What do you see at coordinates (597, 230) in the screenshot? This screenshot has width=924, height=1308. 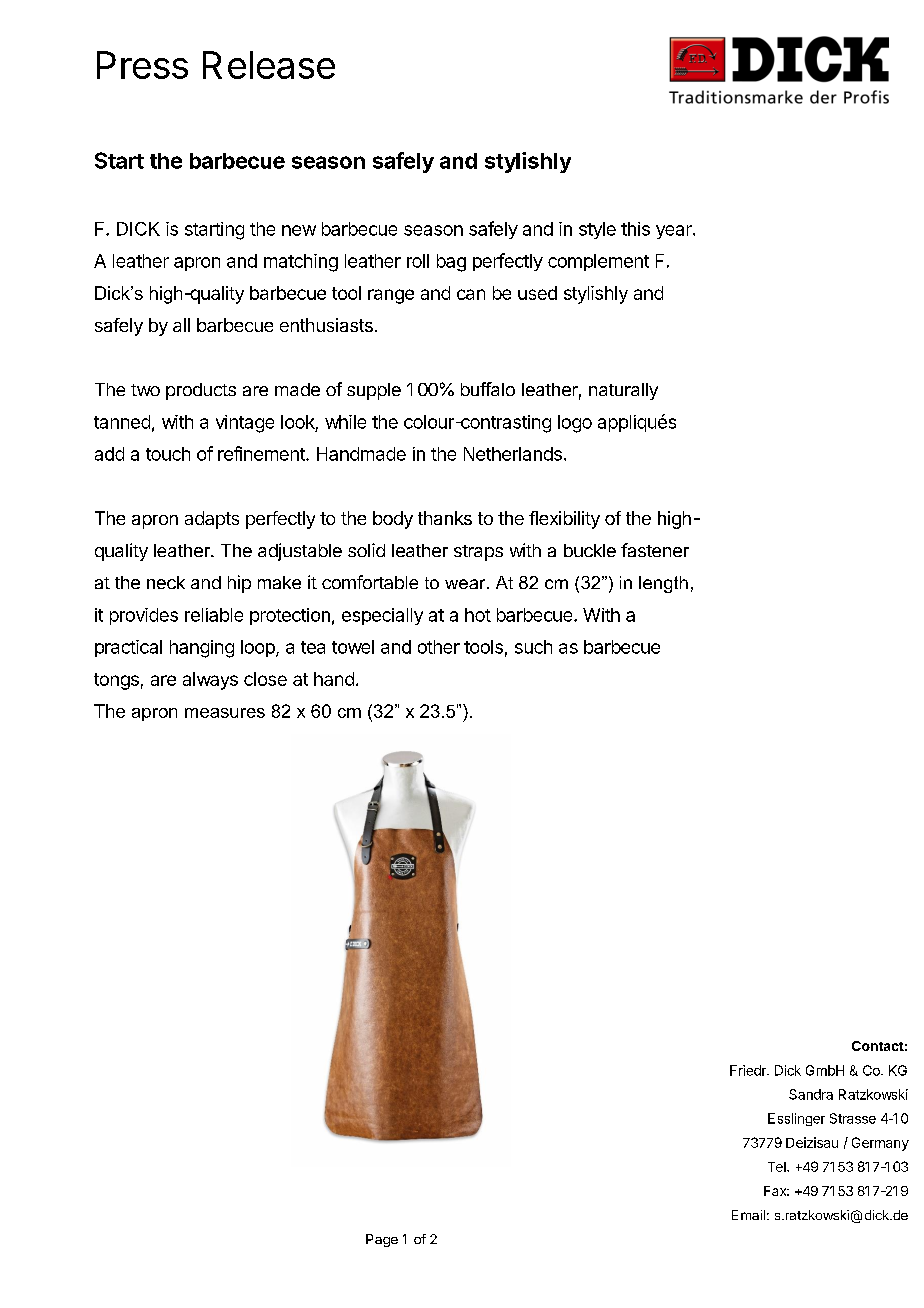 I see `style` at bounding box center [597, 230].
